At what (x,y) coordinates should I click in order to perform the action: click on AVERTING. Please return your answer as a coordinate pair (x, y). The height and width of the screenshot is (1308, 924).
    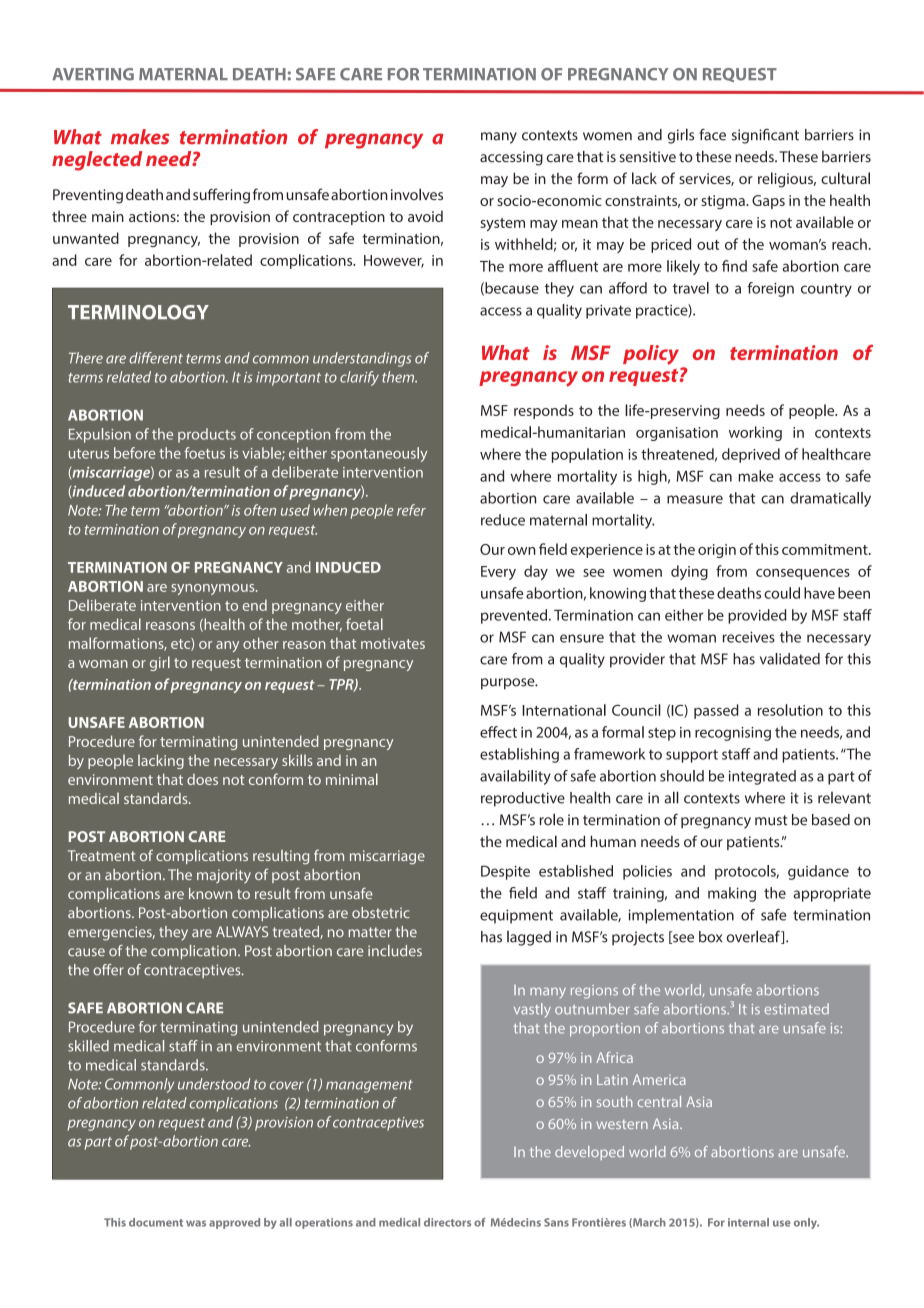
    Looking at the image, I should click on (93, 74).
